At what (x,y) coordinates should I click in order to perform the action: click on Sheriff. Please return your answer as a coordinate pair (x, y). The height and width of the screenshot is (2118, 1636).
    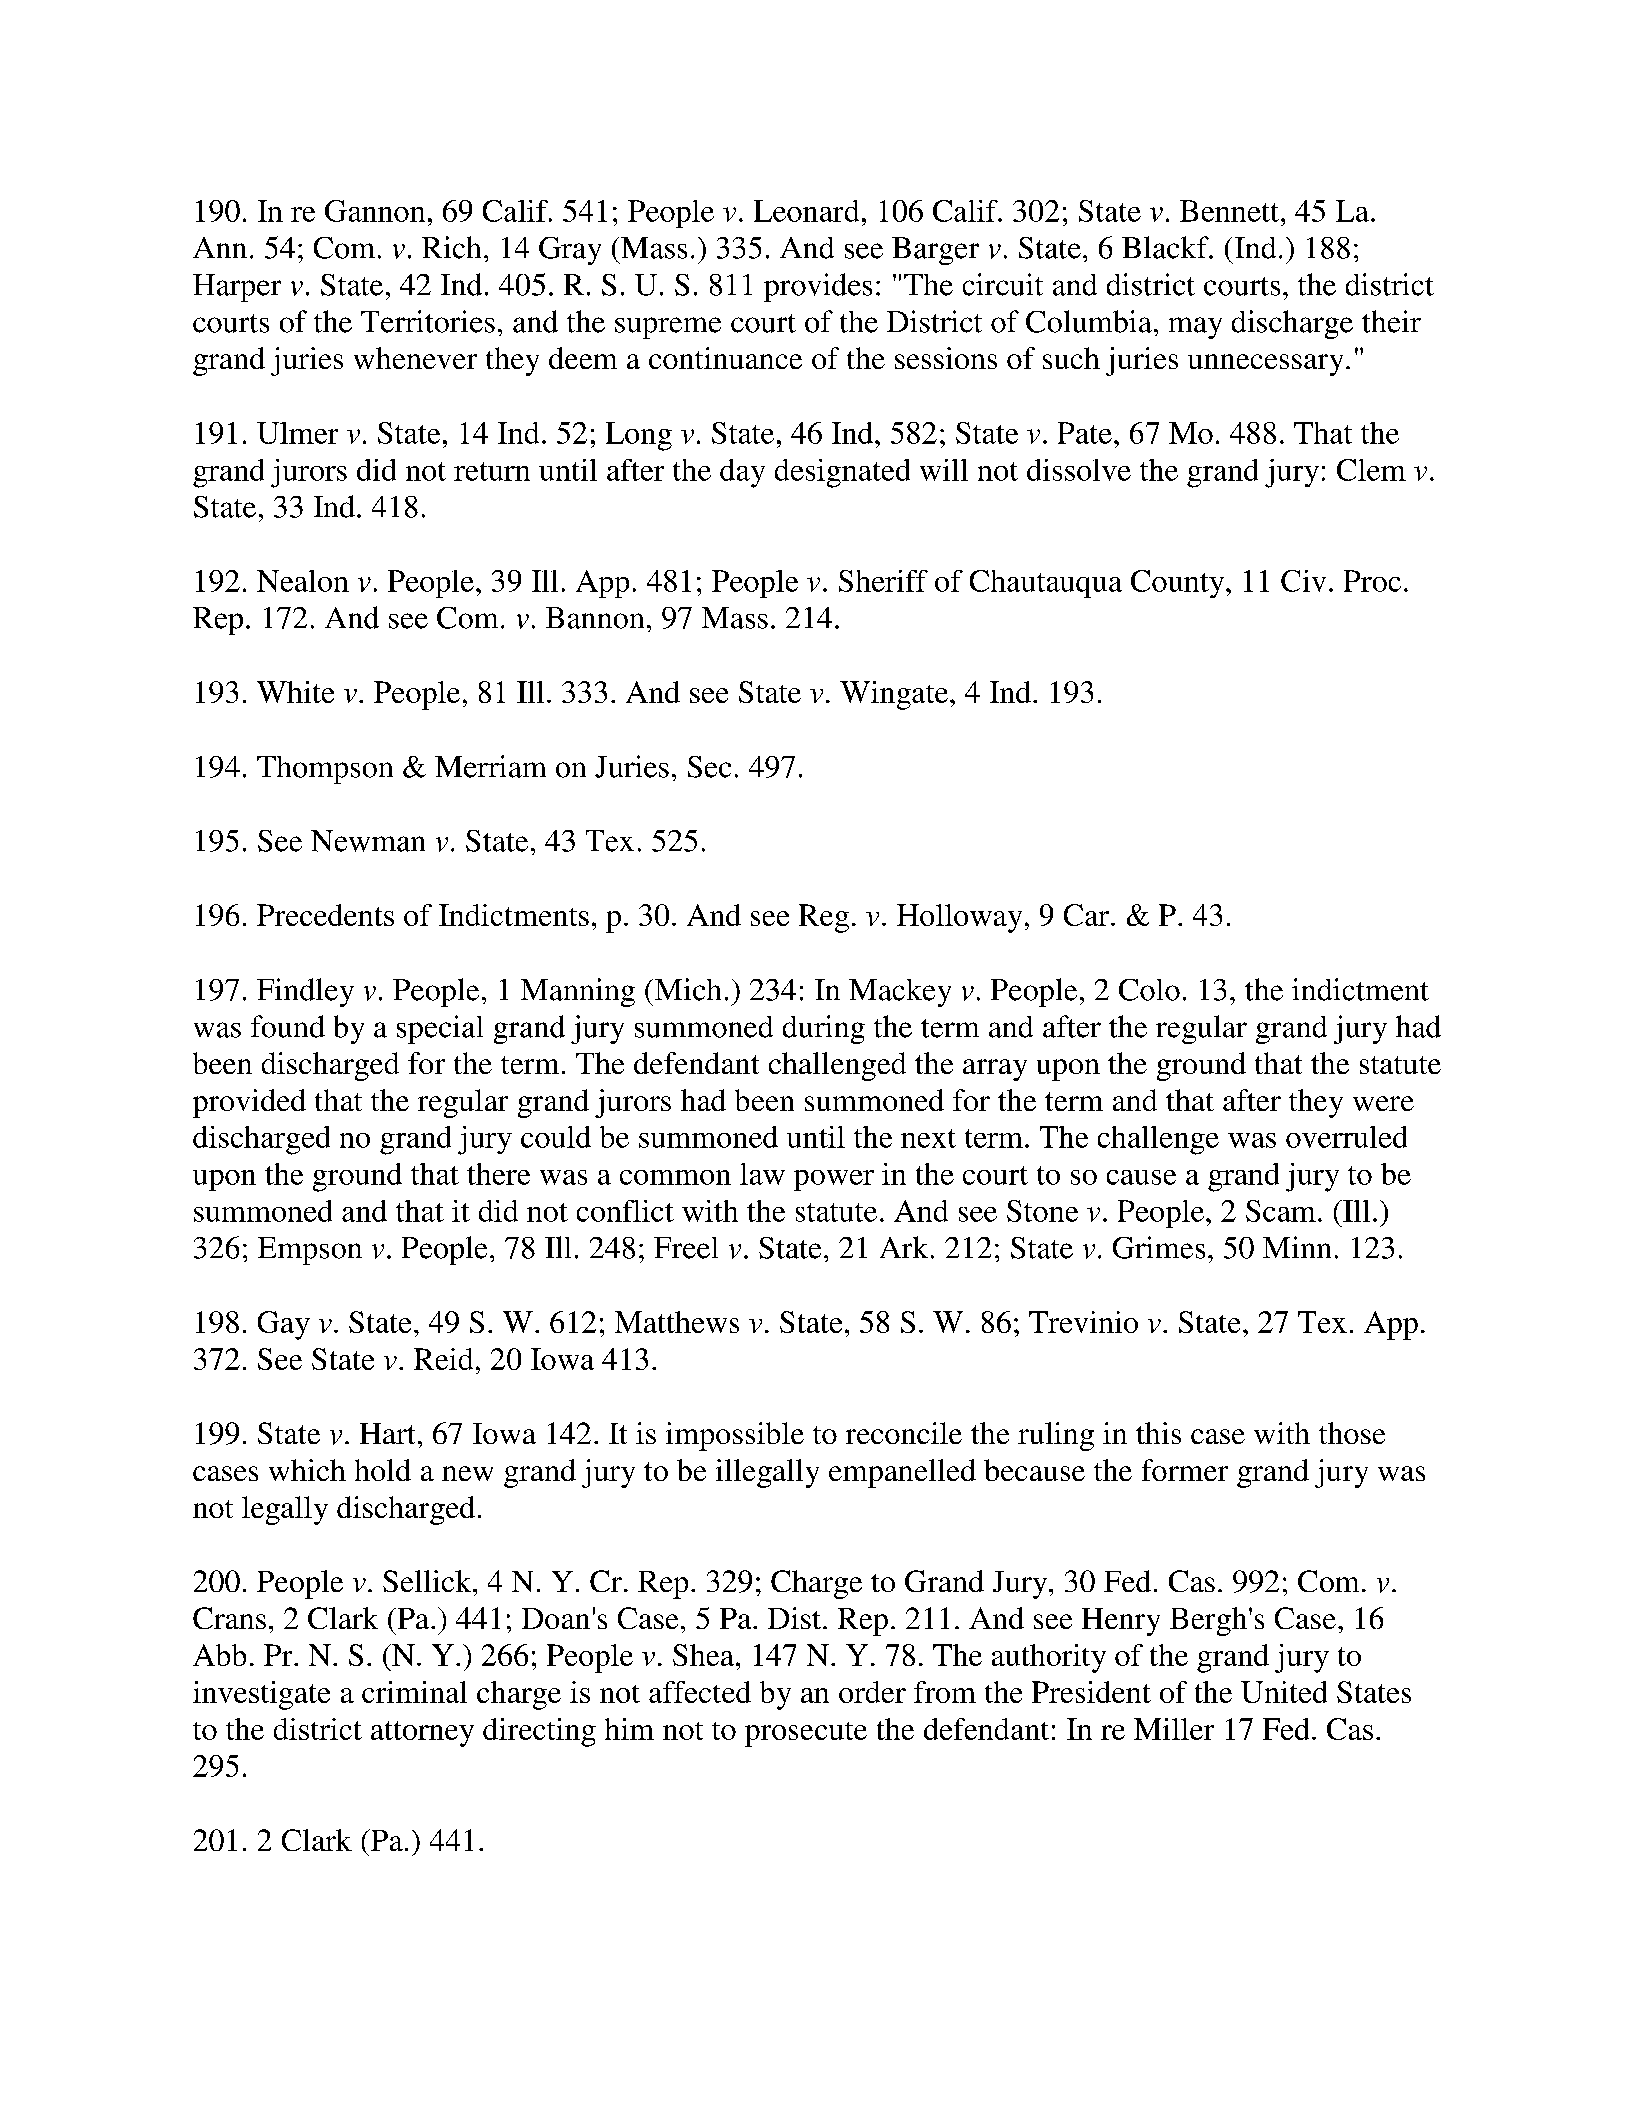
    Looking at the image, I should click on (883, 581).
